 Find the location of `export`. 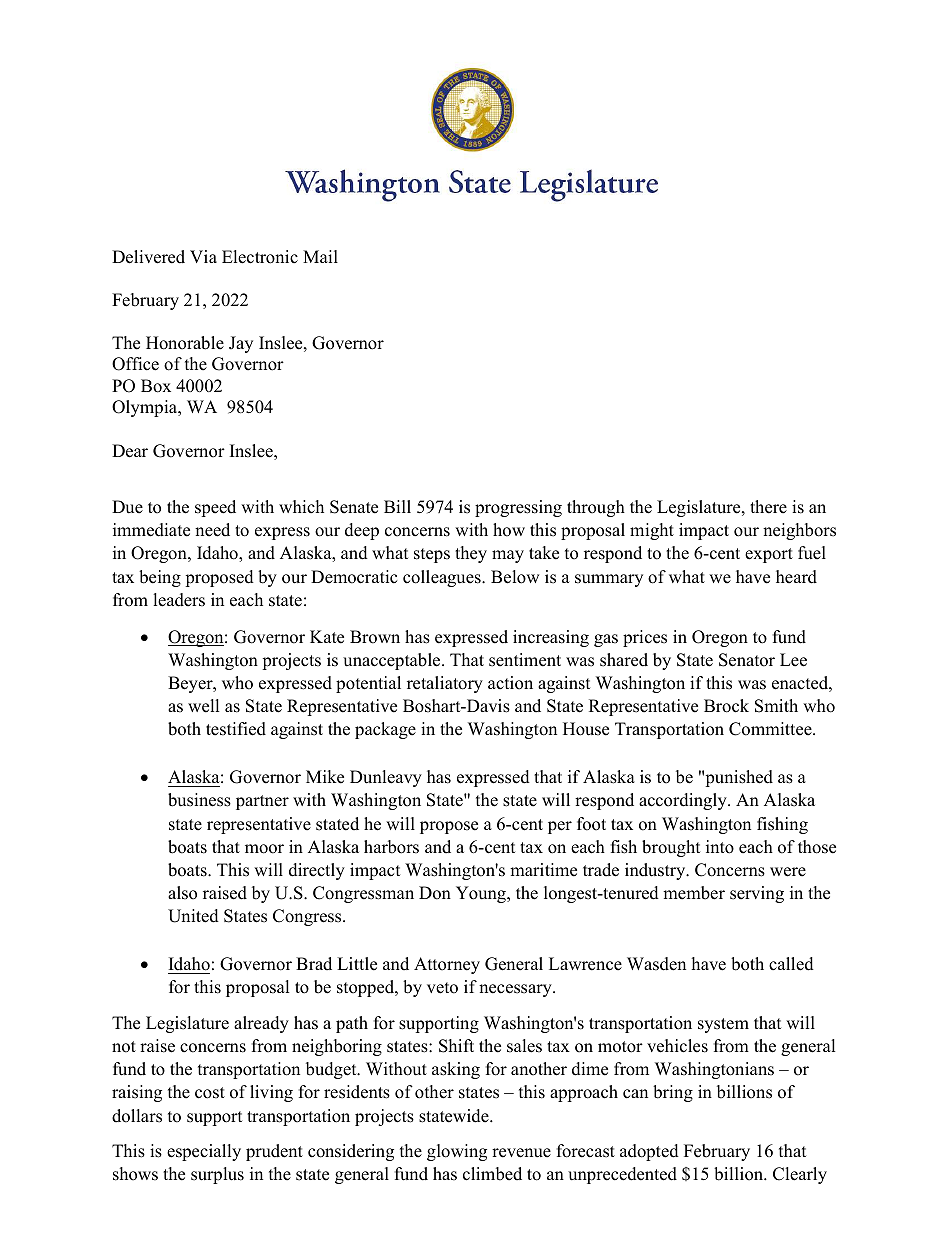

export is located at coordinates (769, 555).
